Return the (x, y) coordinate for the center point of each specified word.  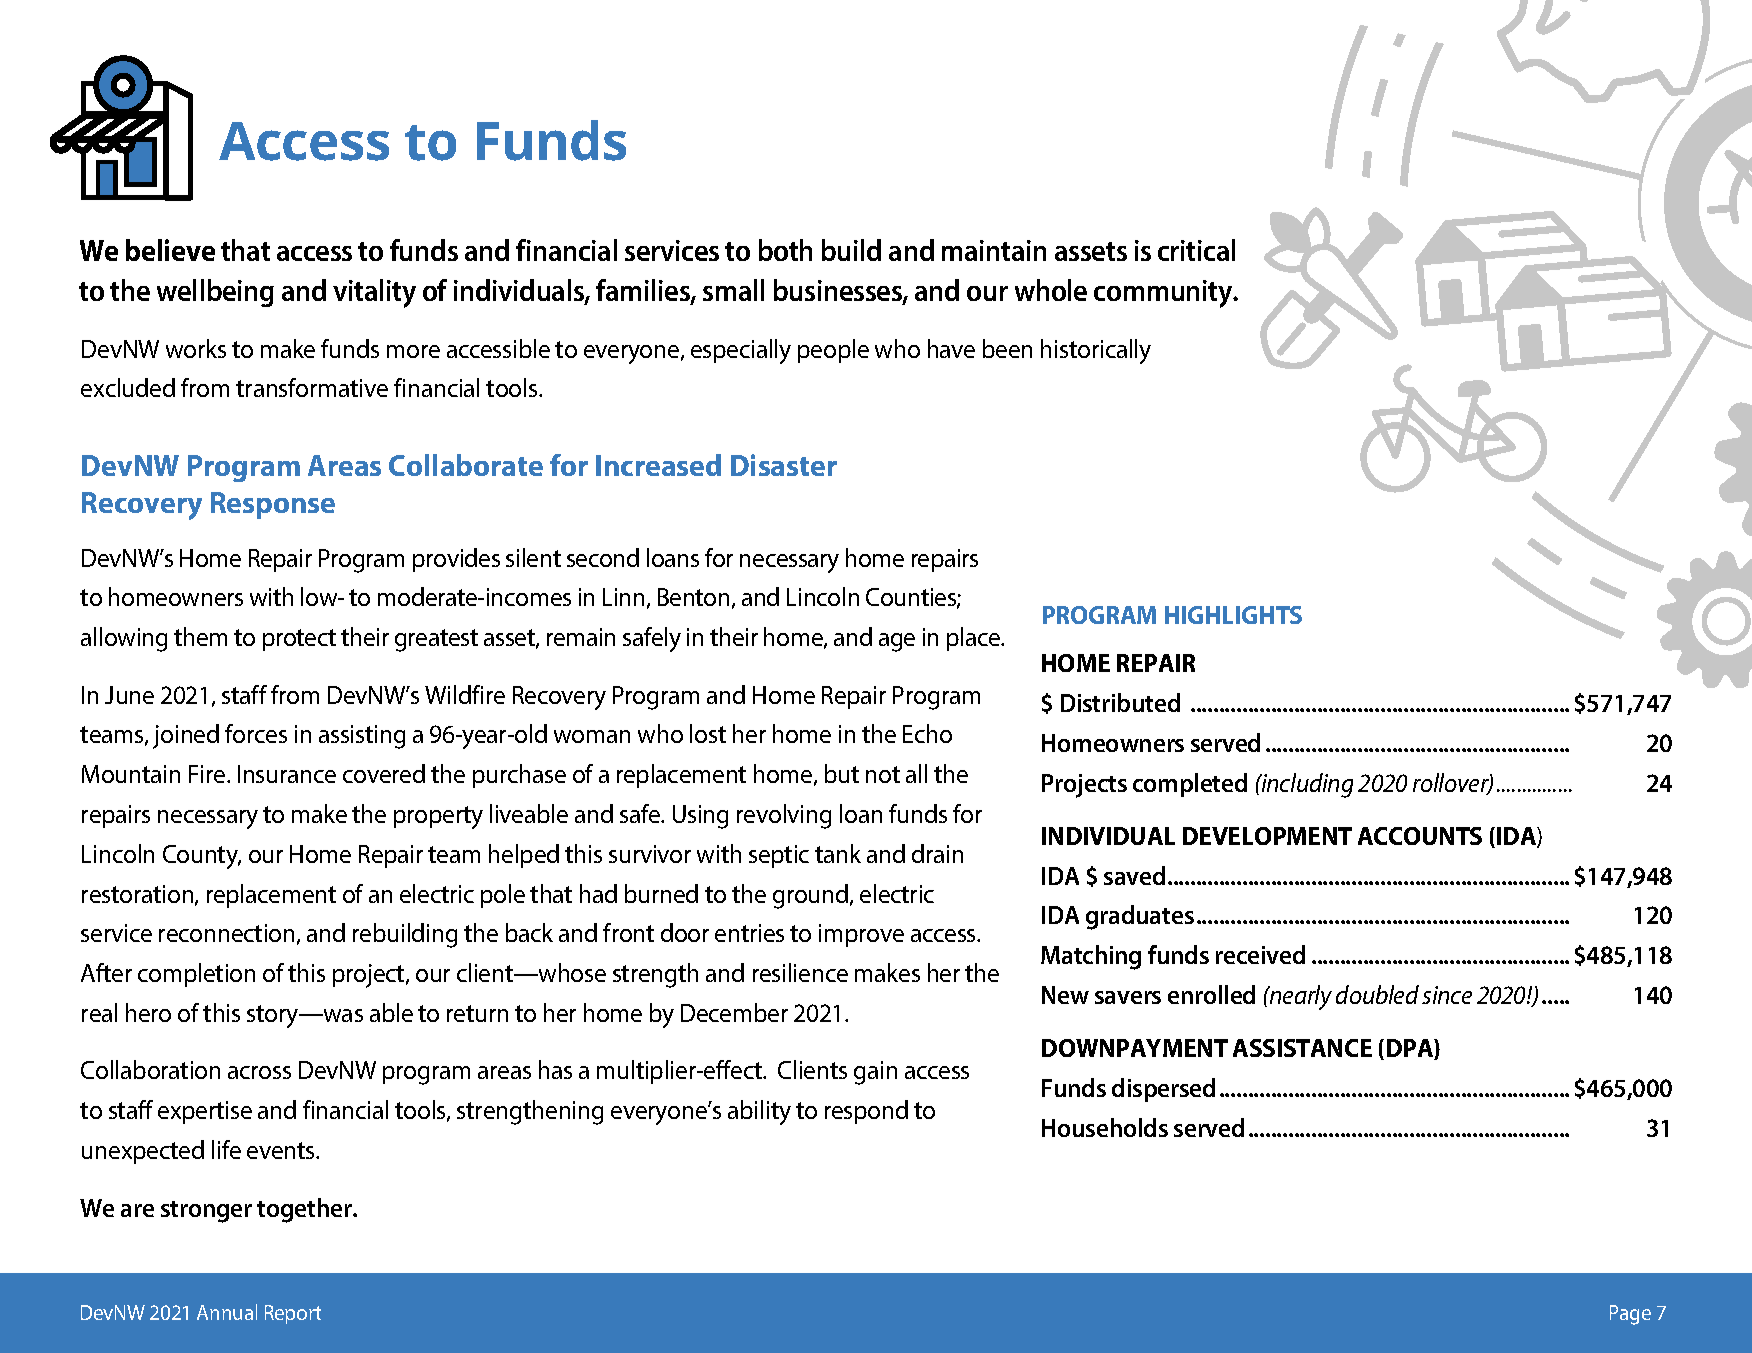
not (883, 774)
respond (866, 1112)
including (1306, 785)
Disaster (784, 465)
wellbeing (215, 293)
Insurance (287, 774)
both (785, 250)
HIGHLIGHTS (1233, 615)
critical (1196, 250)
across (259, 1072)
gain (875, 1073)
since (1447, 995)
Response (273, 505)
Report (293, 1314)
